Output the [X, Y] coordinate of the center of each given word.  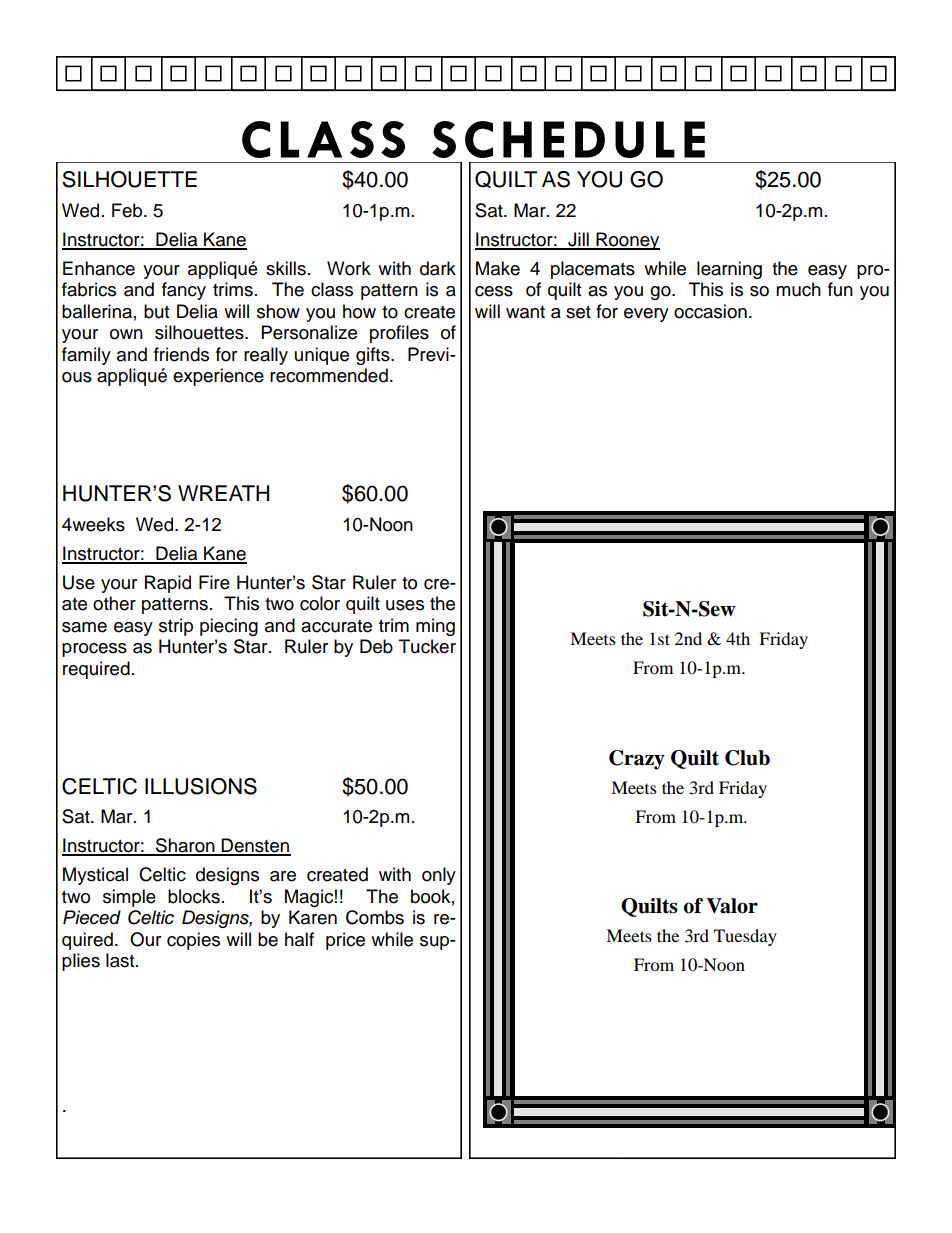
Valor [732, 906]
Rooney [627, 241]
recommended [329, 375]
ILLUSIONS [201, 786]
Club [747, 758]
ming [435, 627]
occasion [710, 311]
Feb [128, 210]
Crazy [637, 760]
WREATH [223, 493]
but [156, 311]
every [646, 315]
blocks [194, 896]
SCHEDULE [568, 139]
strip [176, 627]
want [525, 312]
